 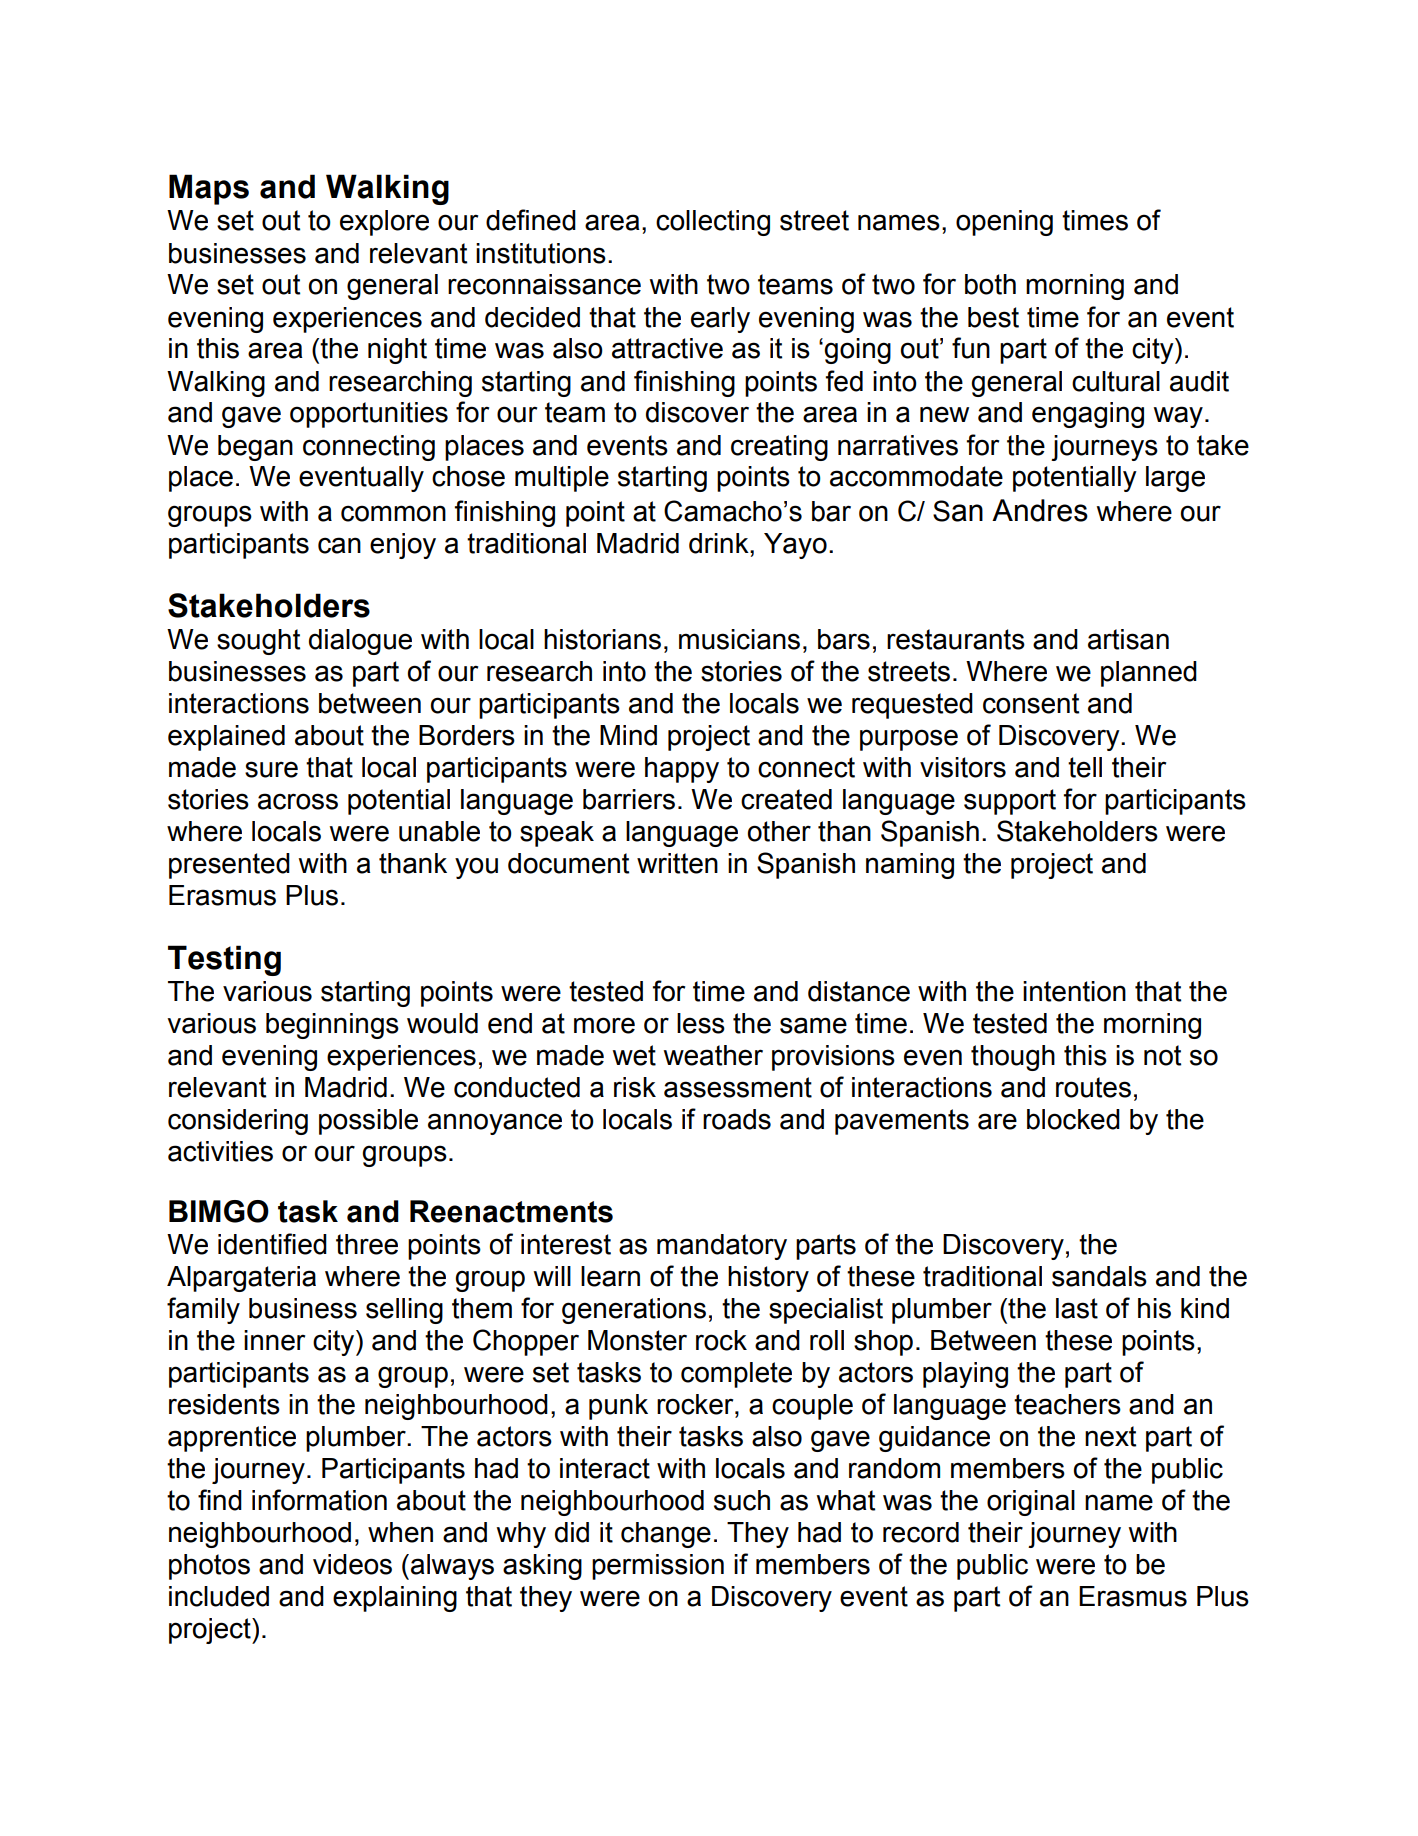 What do you see at coordinates (384, 223) in the screenshot?
I see `explore` at bounding box center [384, 223].
